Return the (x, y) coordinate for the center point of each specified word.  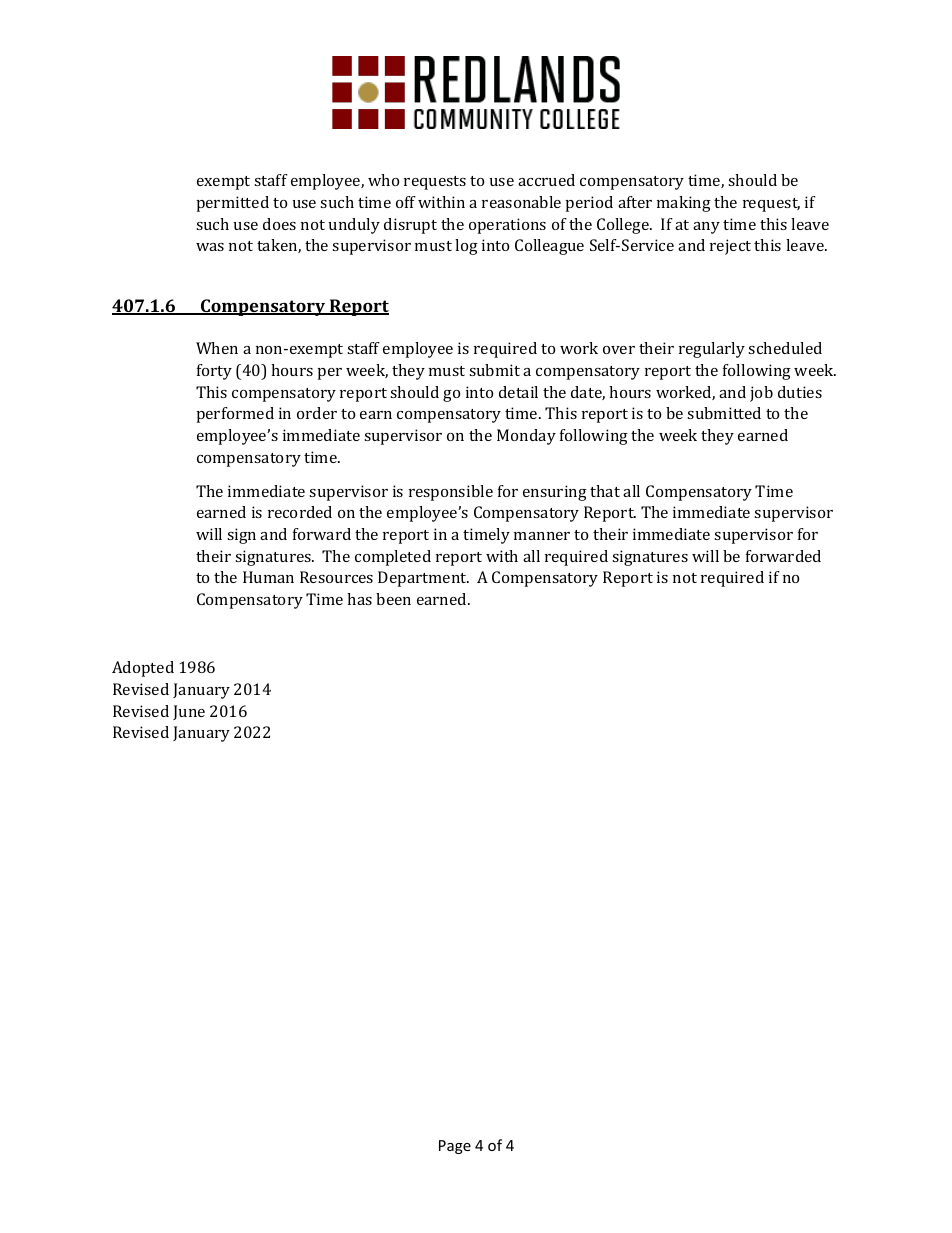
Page (455, 1147)
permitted (233, 204)
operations (507, 226)
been (393, 599)
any (706, 228)
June (189, 712)
